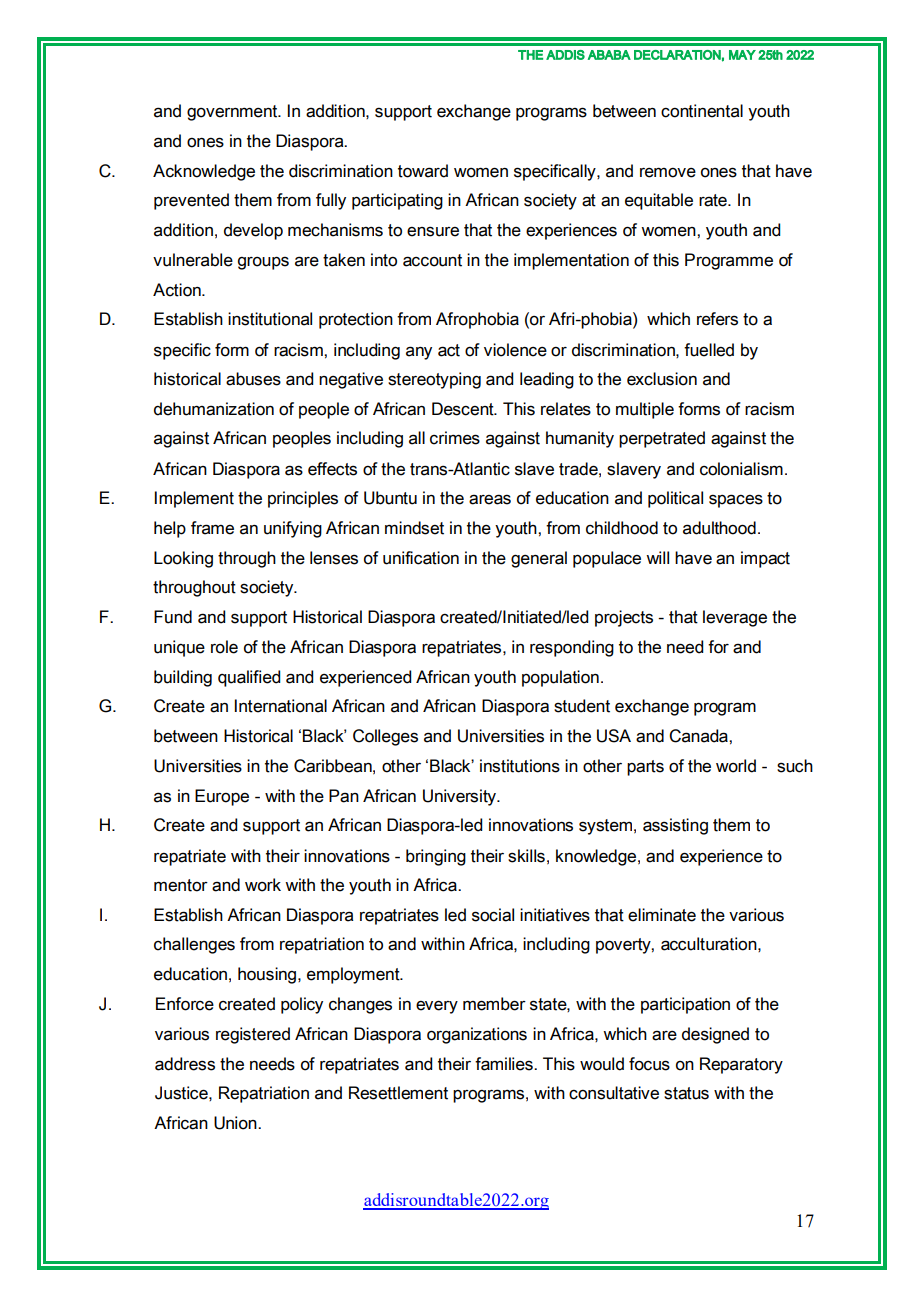 The width and height of the screenshot is (924, 1307). I want to click on families, so click(505, 1064).
